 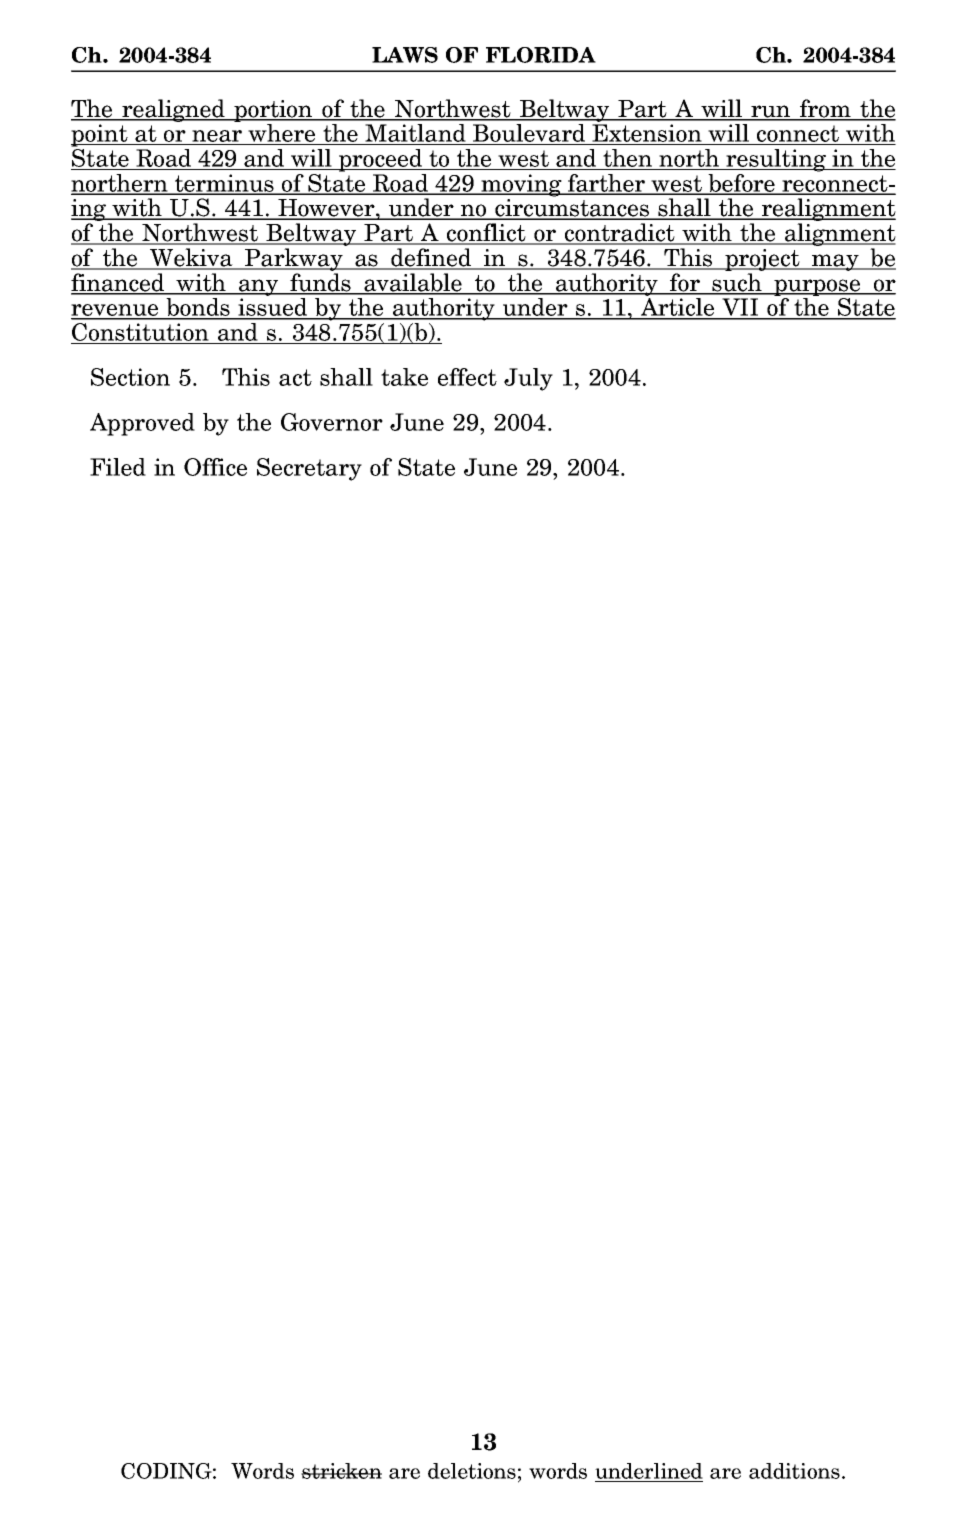 What do you see at coordinates (467, 377) in the screenshot?
I see `effect` at bounding box center [467, 377].
